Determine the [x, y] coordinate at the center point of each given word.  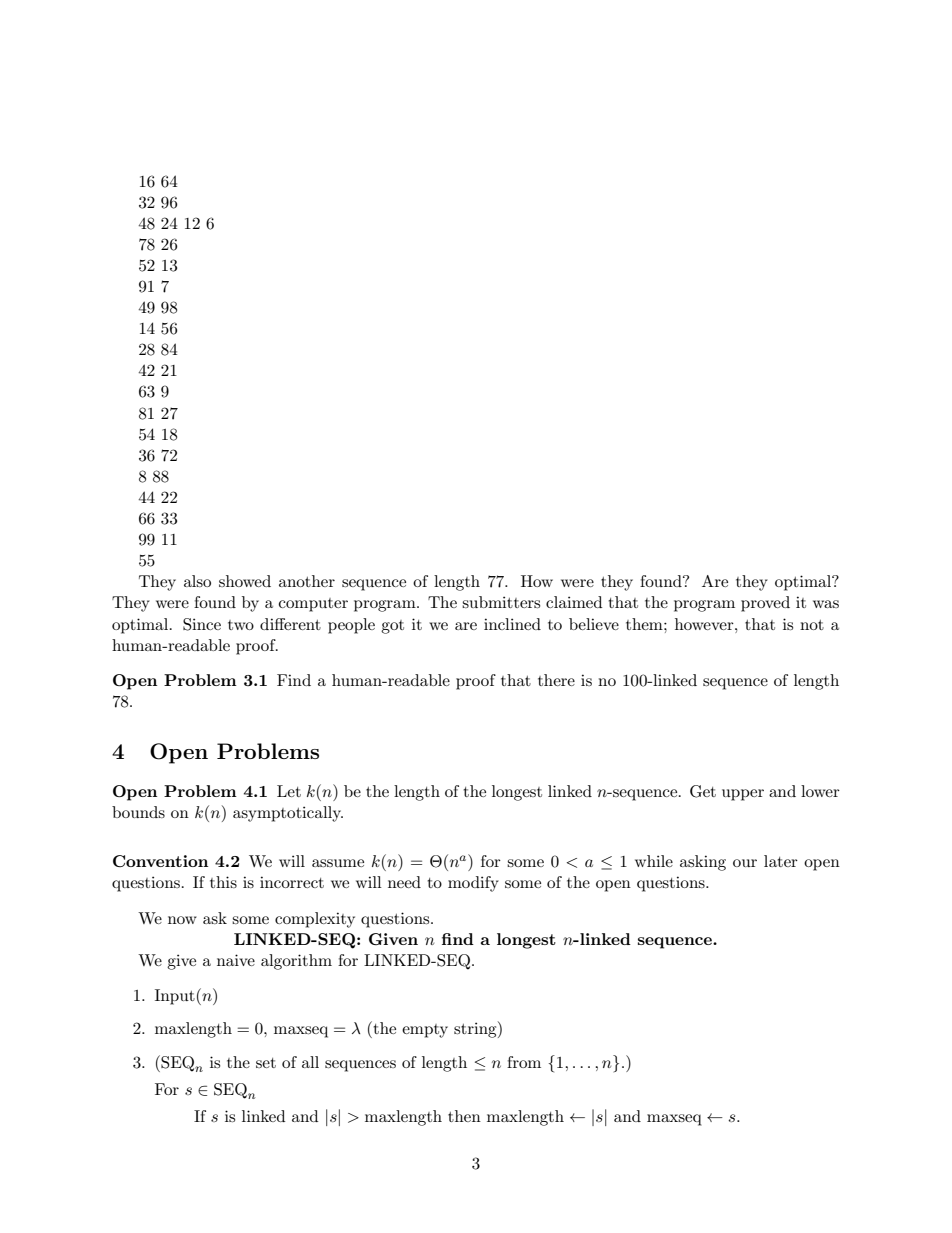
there [556, 680]
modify [473, 884]
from [524, 1062]
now [182, 920]
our [745, 863]
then [464, 1116]
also [197, 581]
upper [743, 795]
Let [289, 791]
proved [765, 604]
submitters [501, 602]
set [266, 1063]
